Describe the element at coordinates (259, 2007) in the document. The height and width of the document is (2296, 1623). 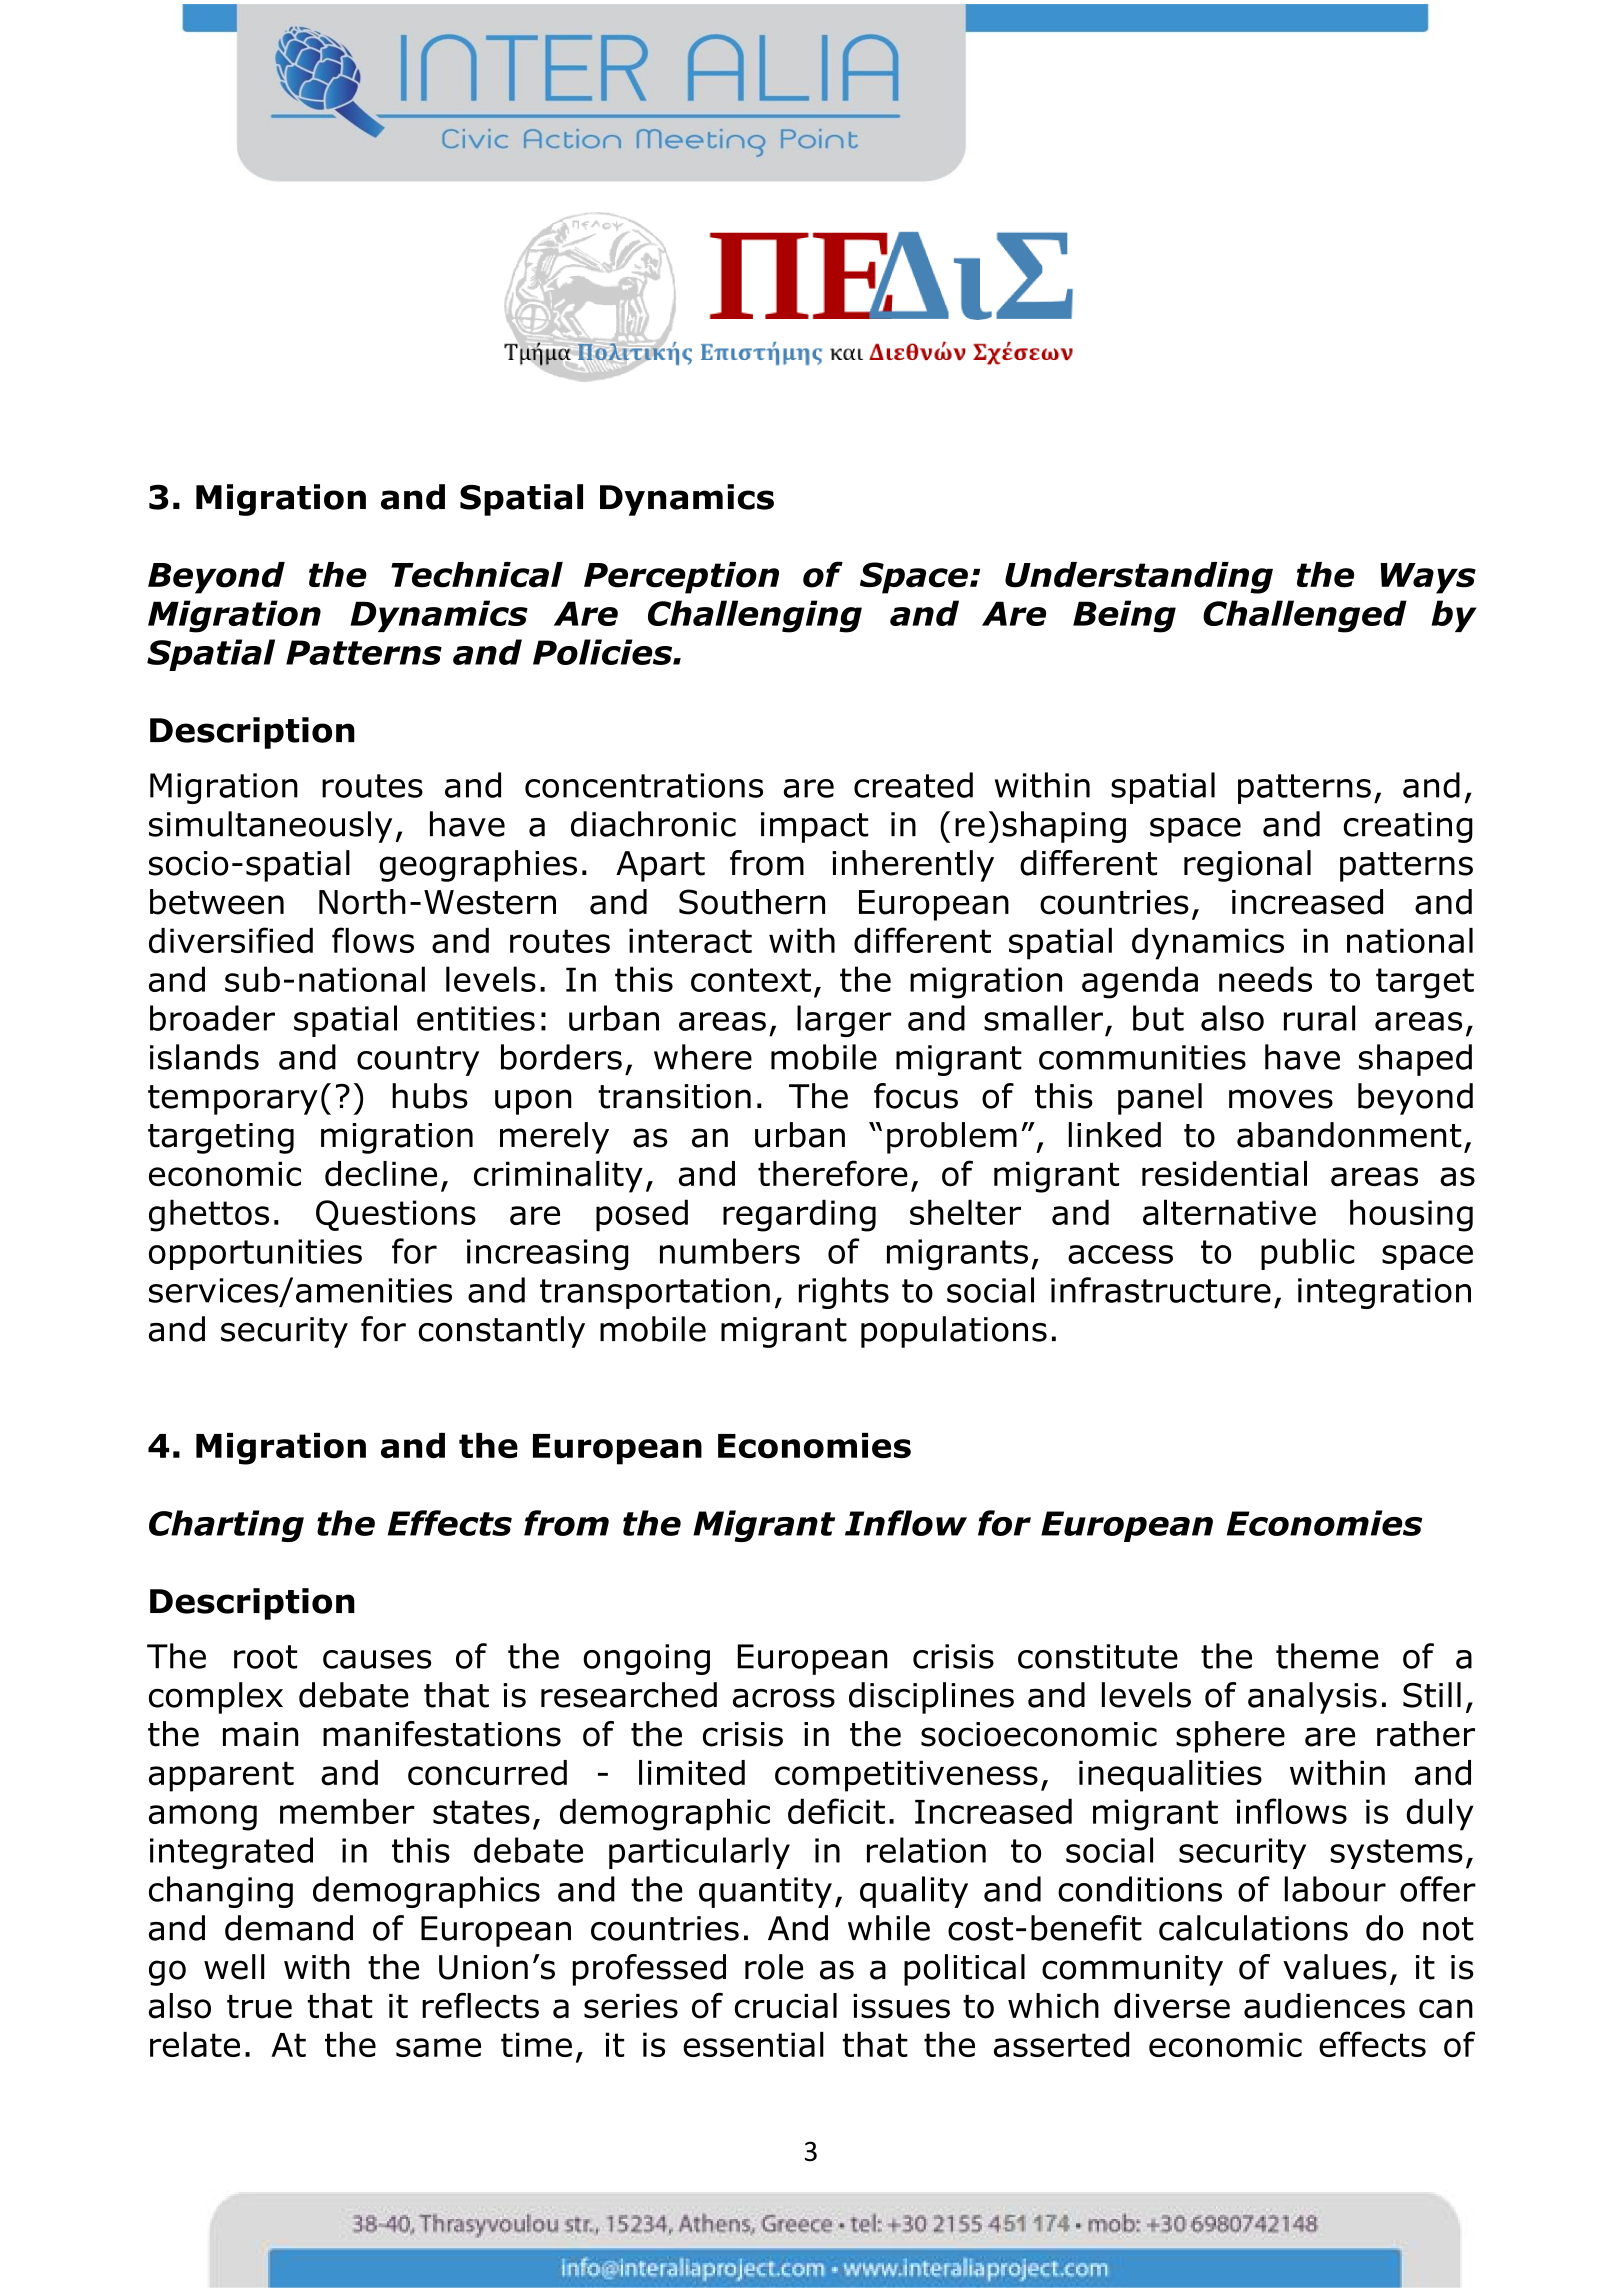
I see `true` at that location.
